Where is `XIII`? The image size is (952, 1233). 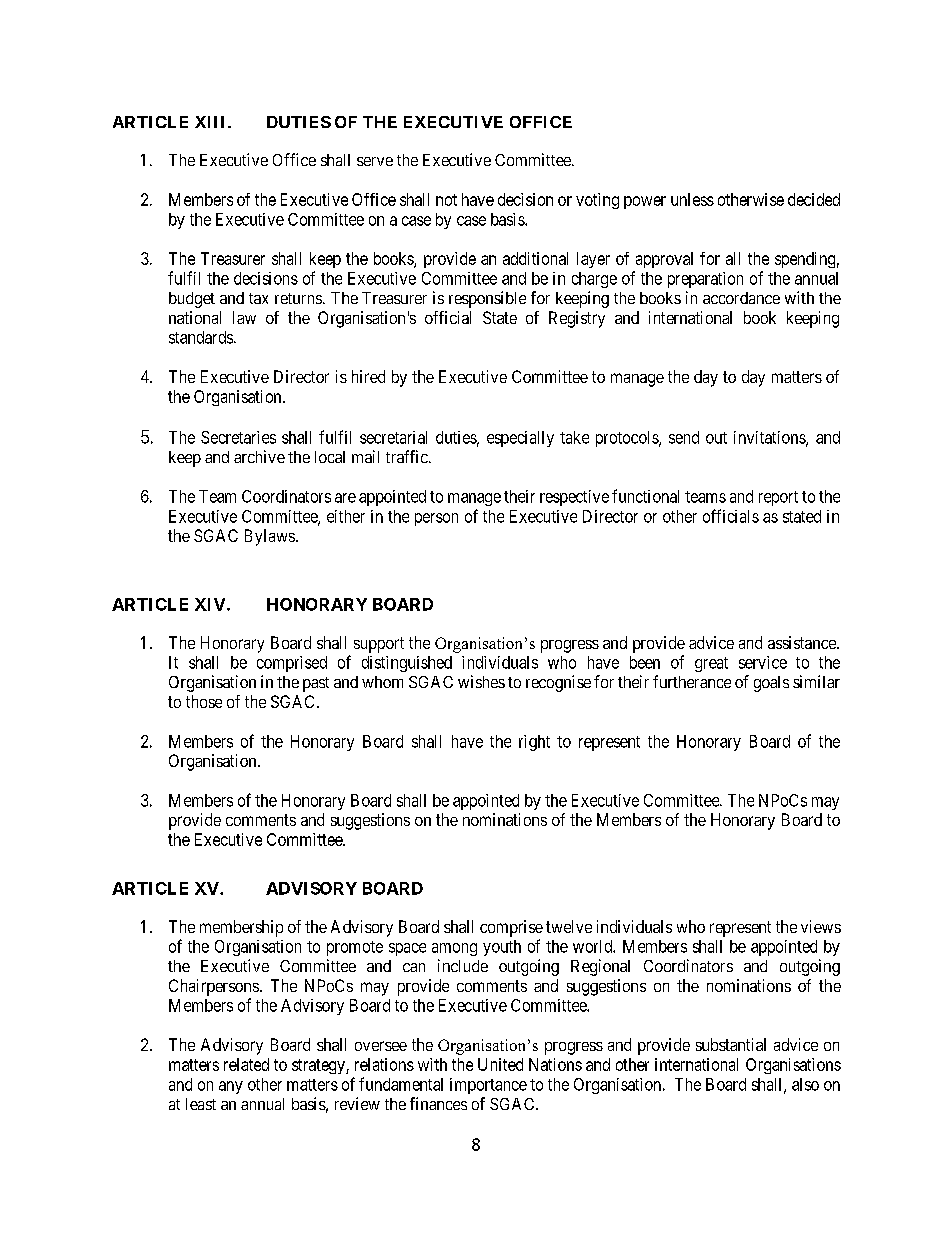 XIII is located at coordinates (212, 122).
